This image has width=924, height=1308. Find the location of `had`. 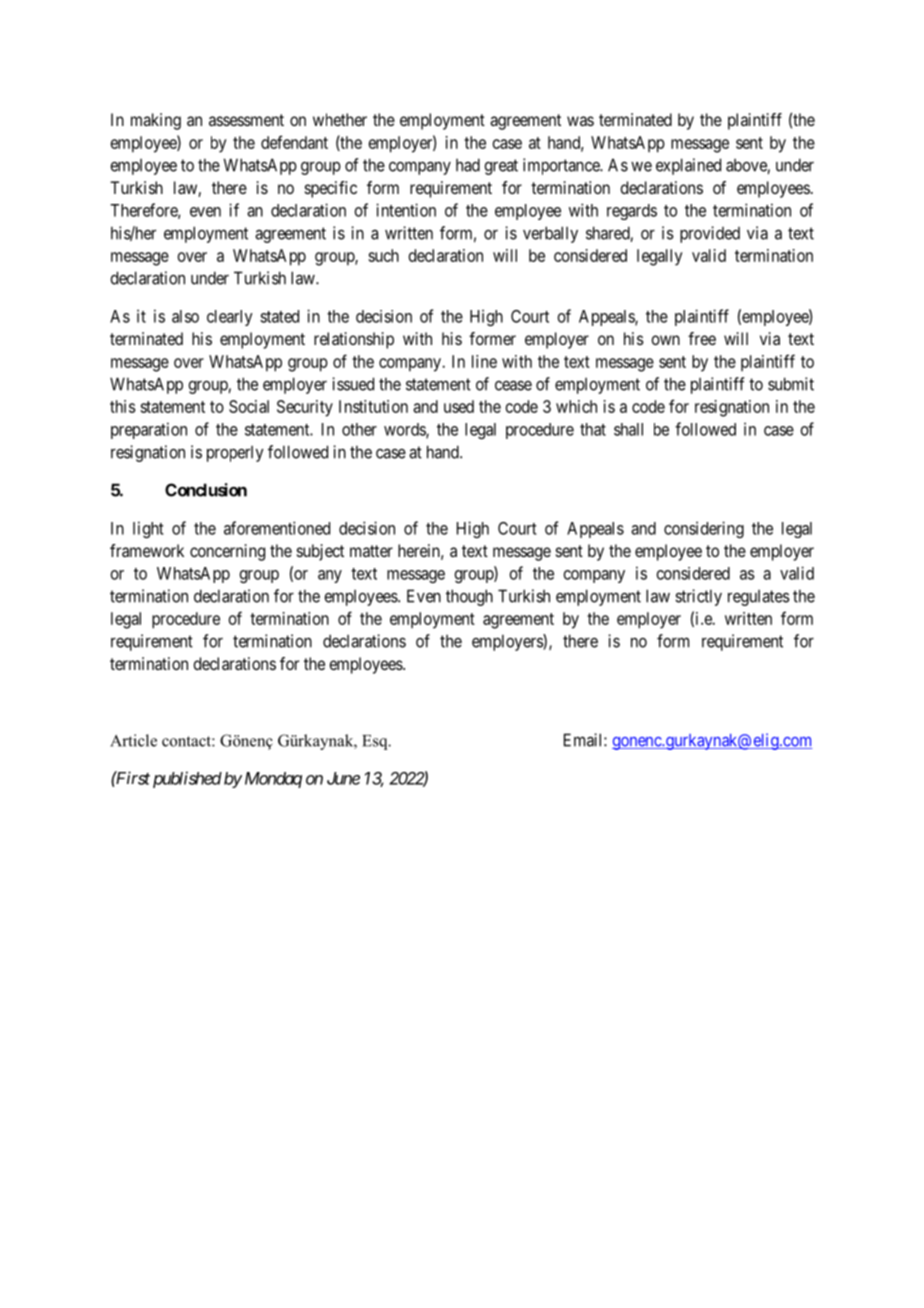

had is located at coordinates (468, 165).
